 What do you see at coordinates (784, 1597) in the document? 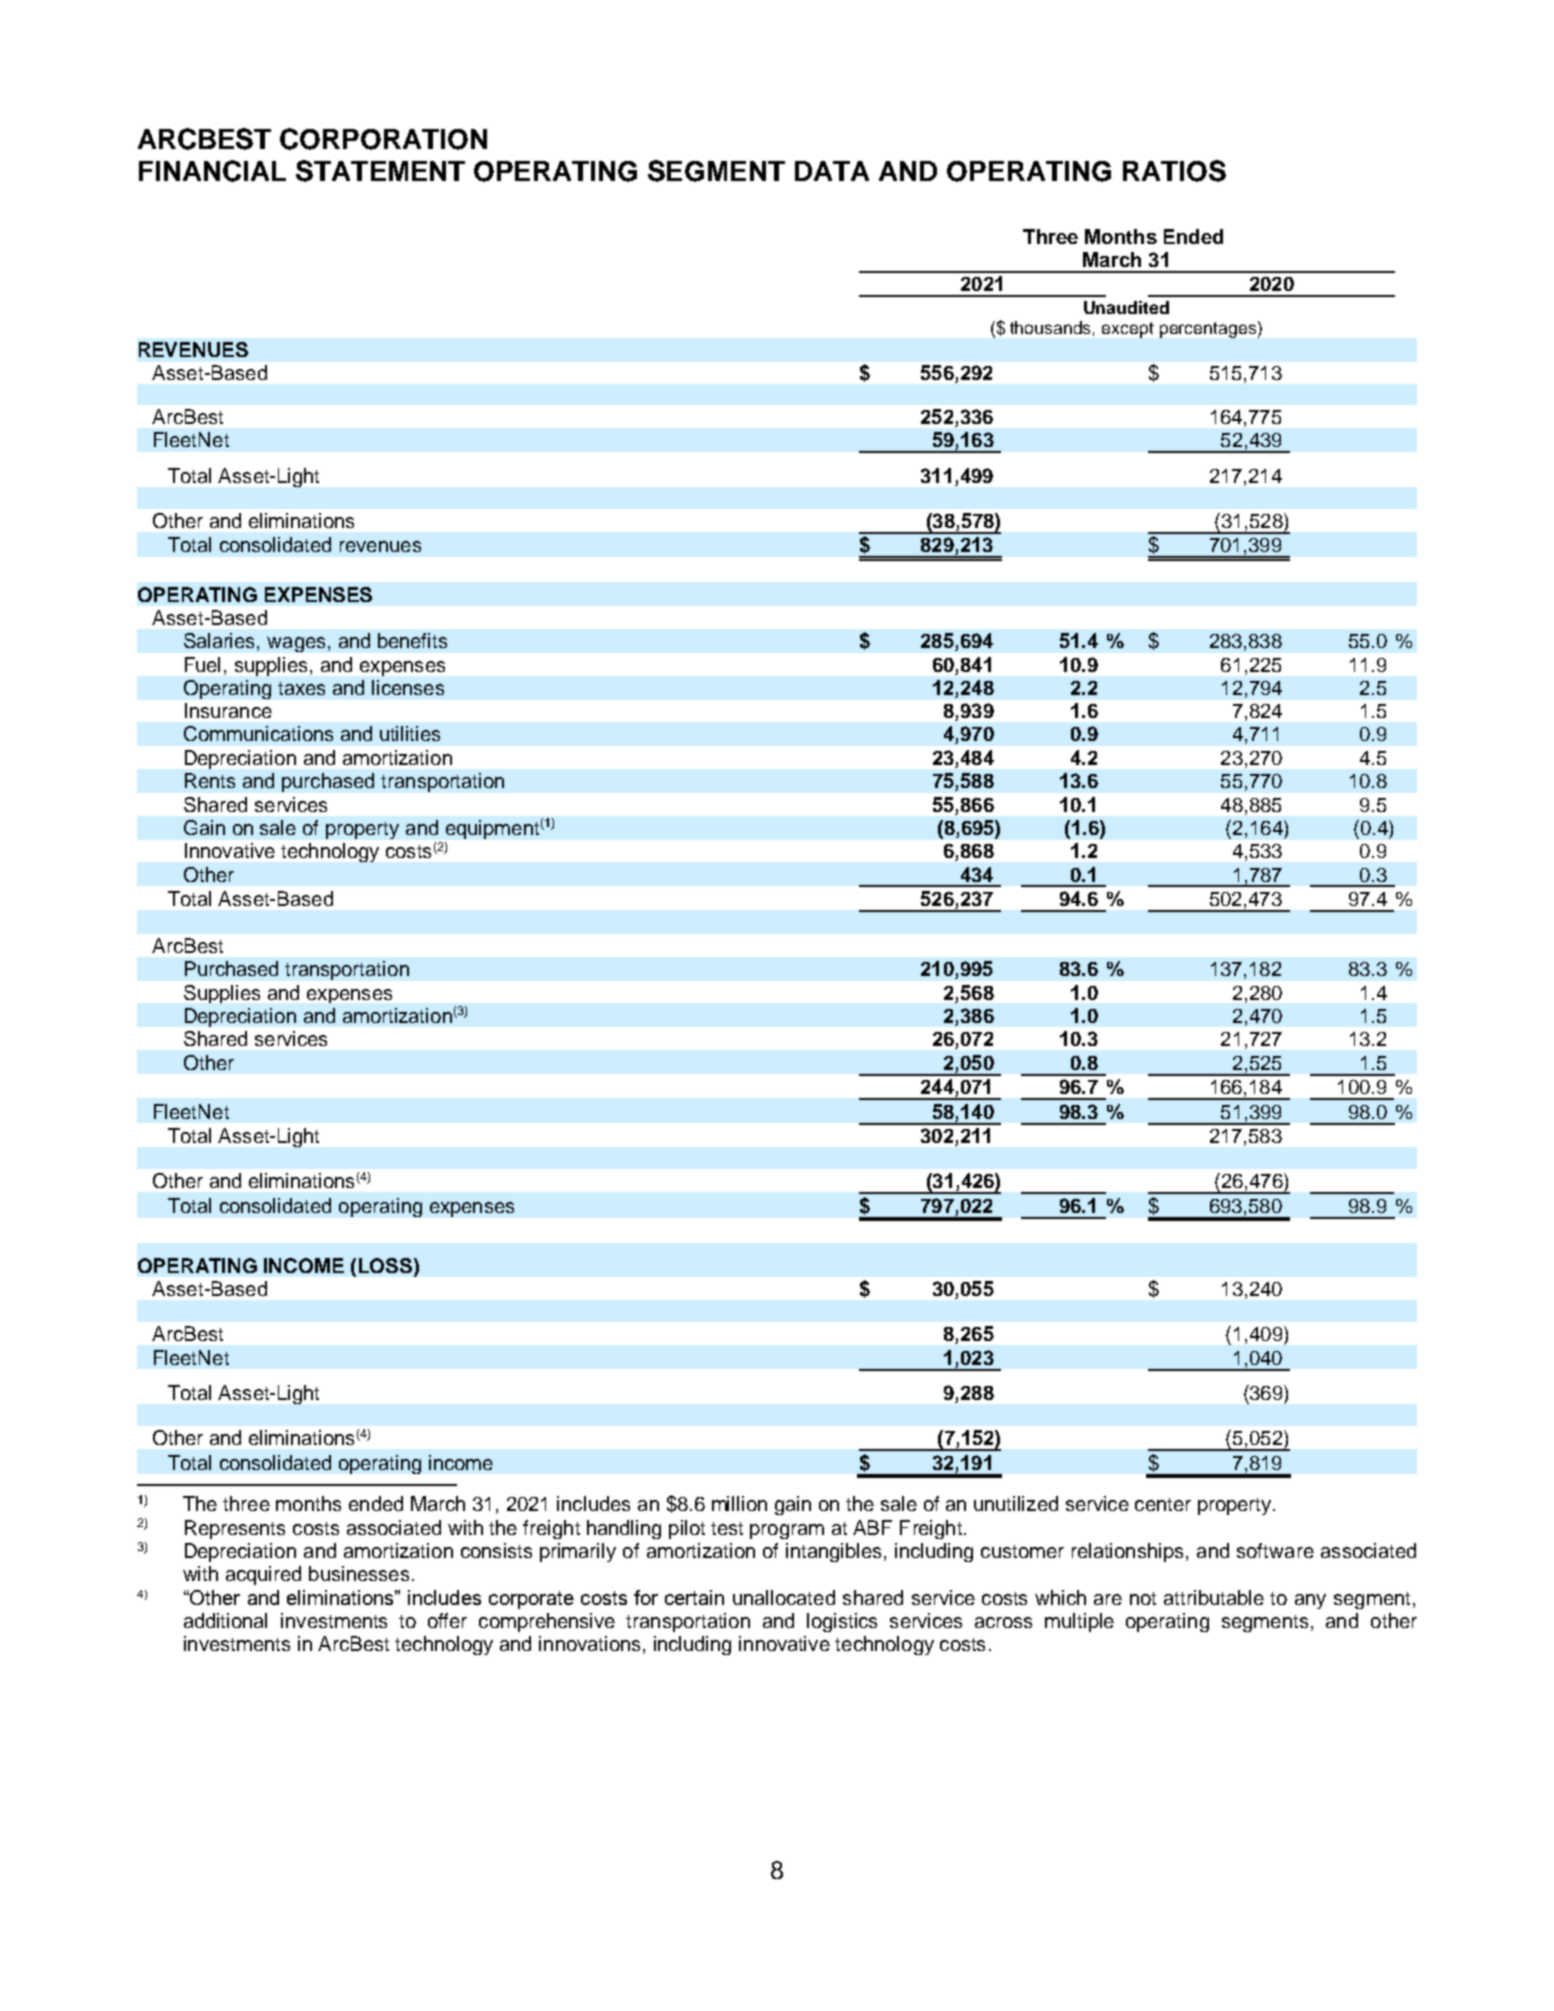
I see `unallocated` at bounding box center [784, 1597].
